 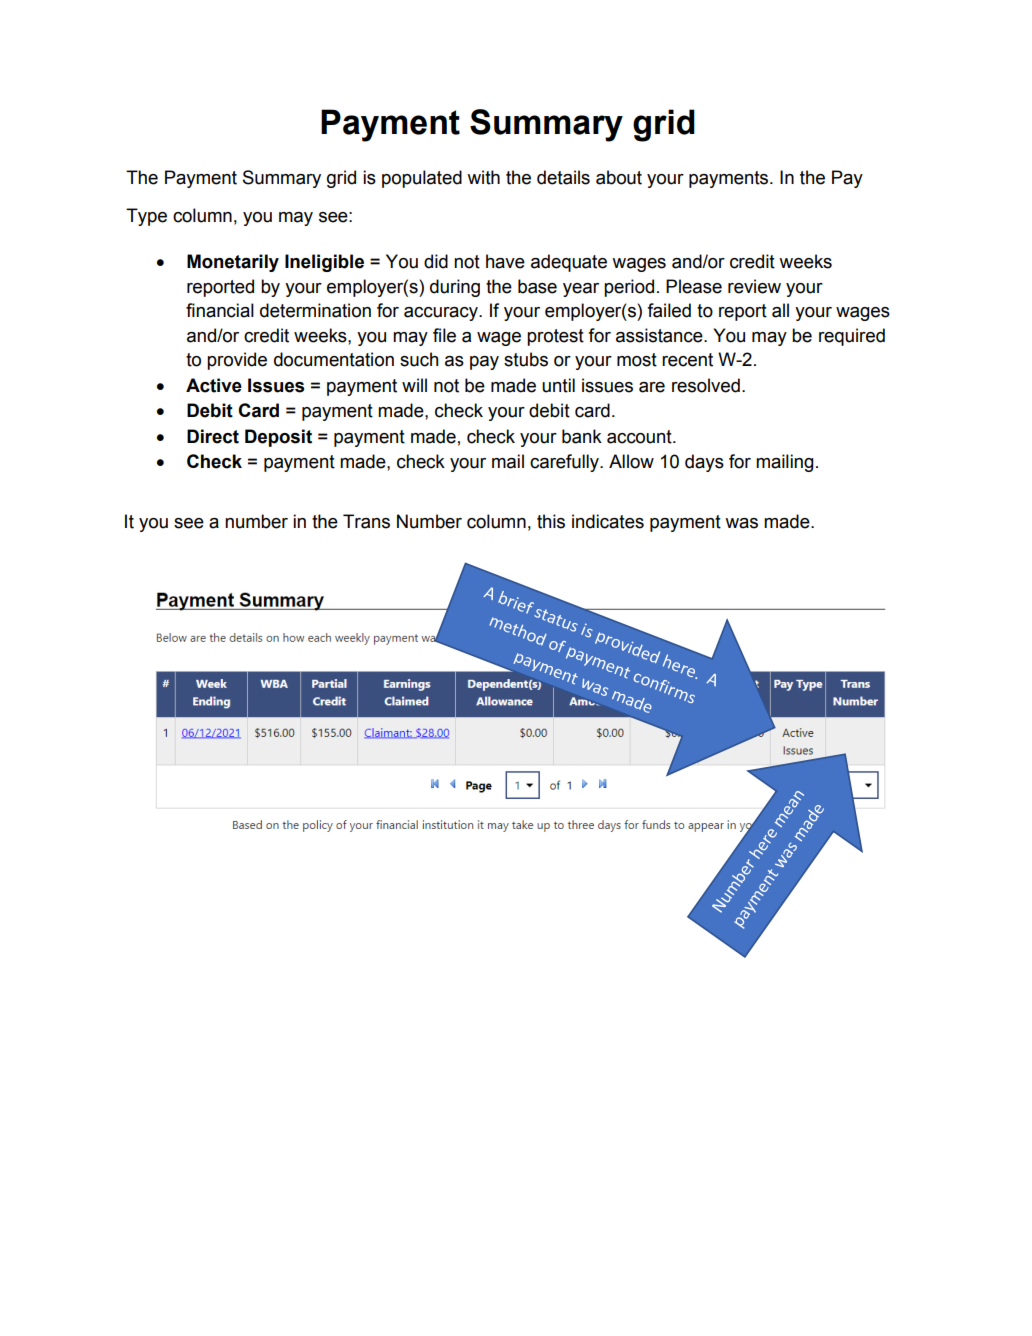 What do you see at coordinates (551, 521) in the document?
I see `this` at bounding box center [551, 521].
